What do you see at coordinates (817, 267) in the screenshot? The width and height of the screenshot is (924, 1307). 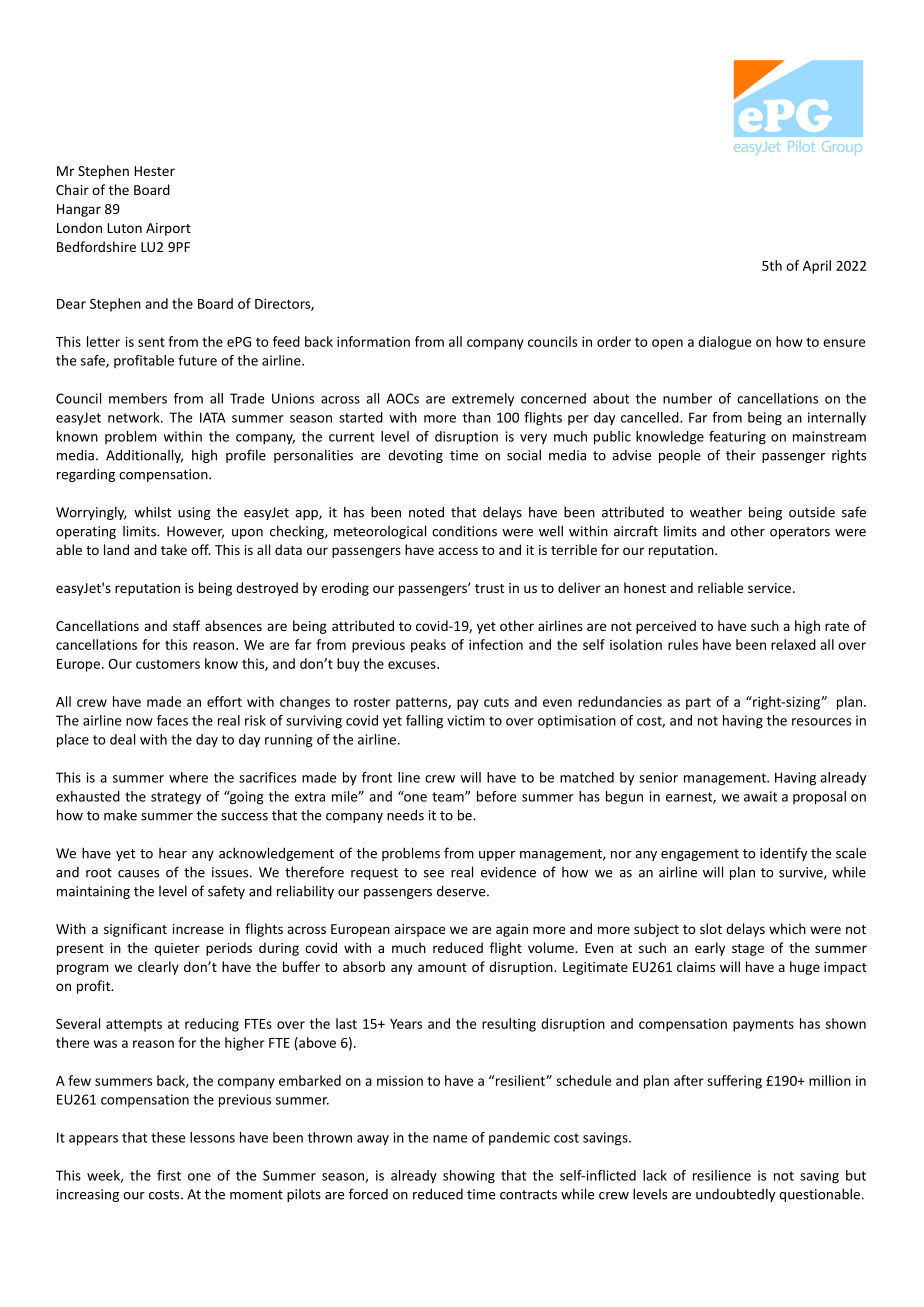 I see `April` at bounding box center [817, 267].
